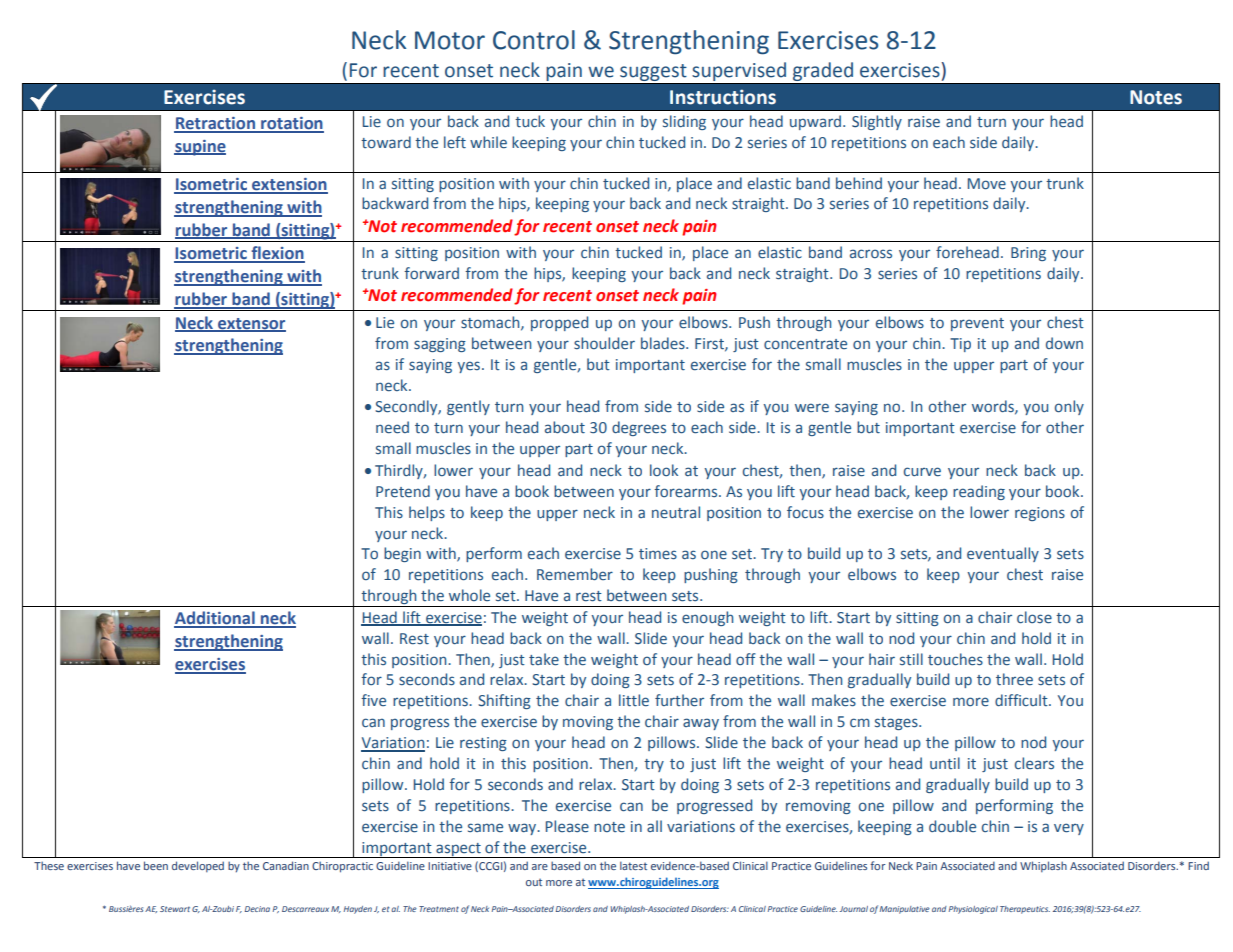 This screenshot has height=952, width=1233. I want to click on supine, so click(200, 148).
